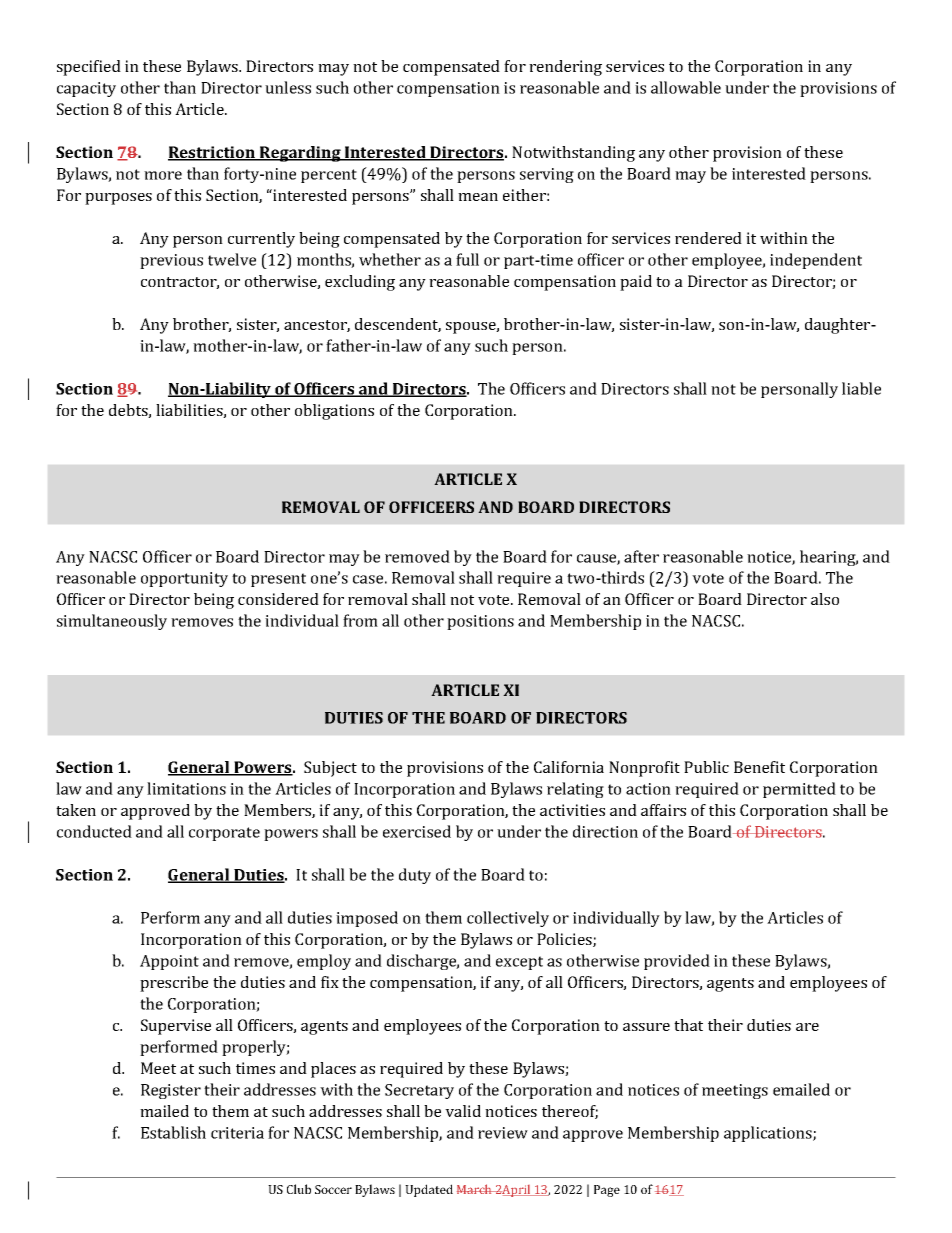  Describe the element at coordinates (475, 1189) in the image. I see `March` at that location.
